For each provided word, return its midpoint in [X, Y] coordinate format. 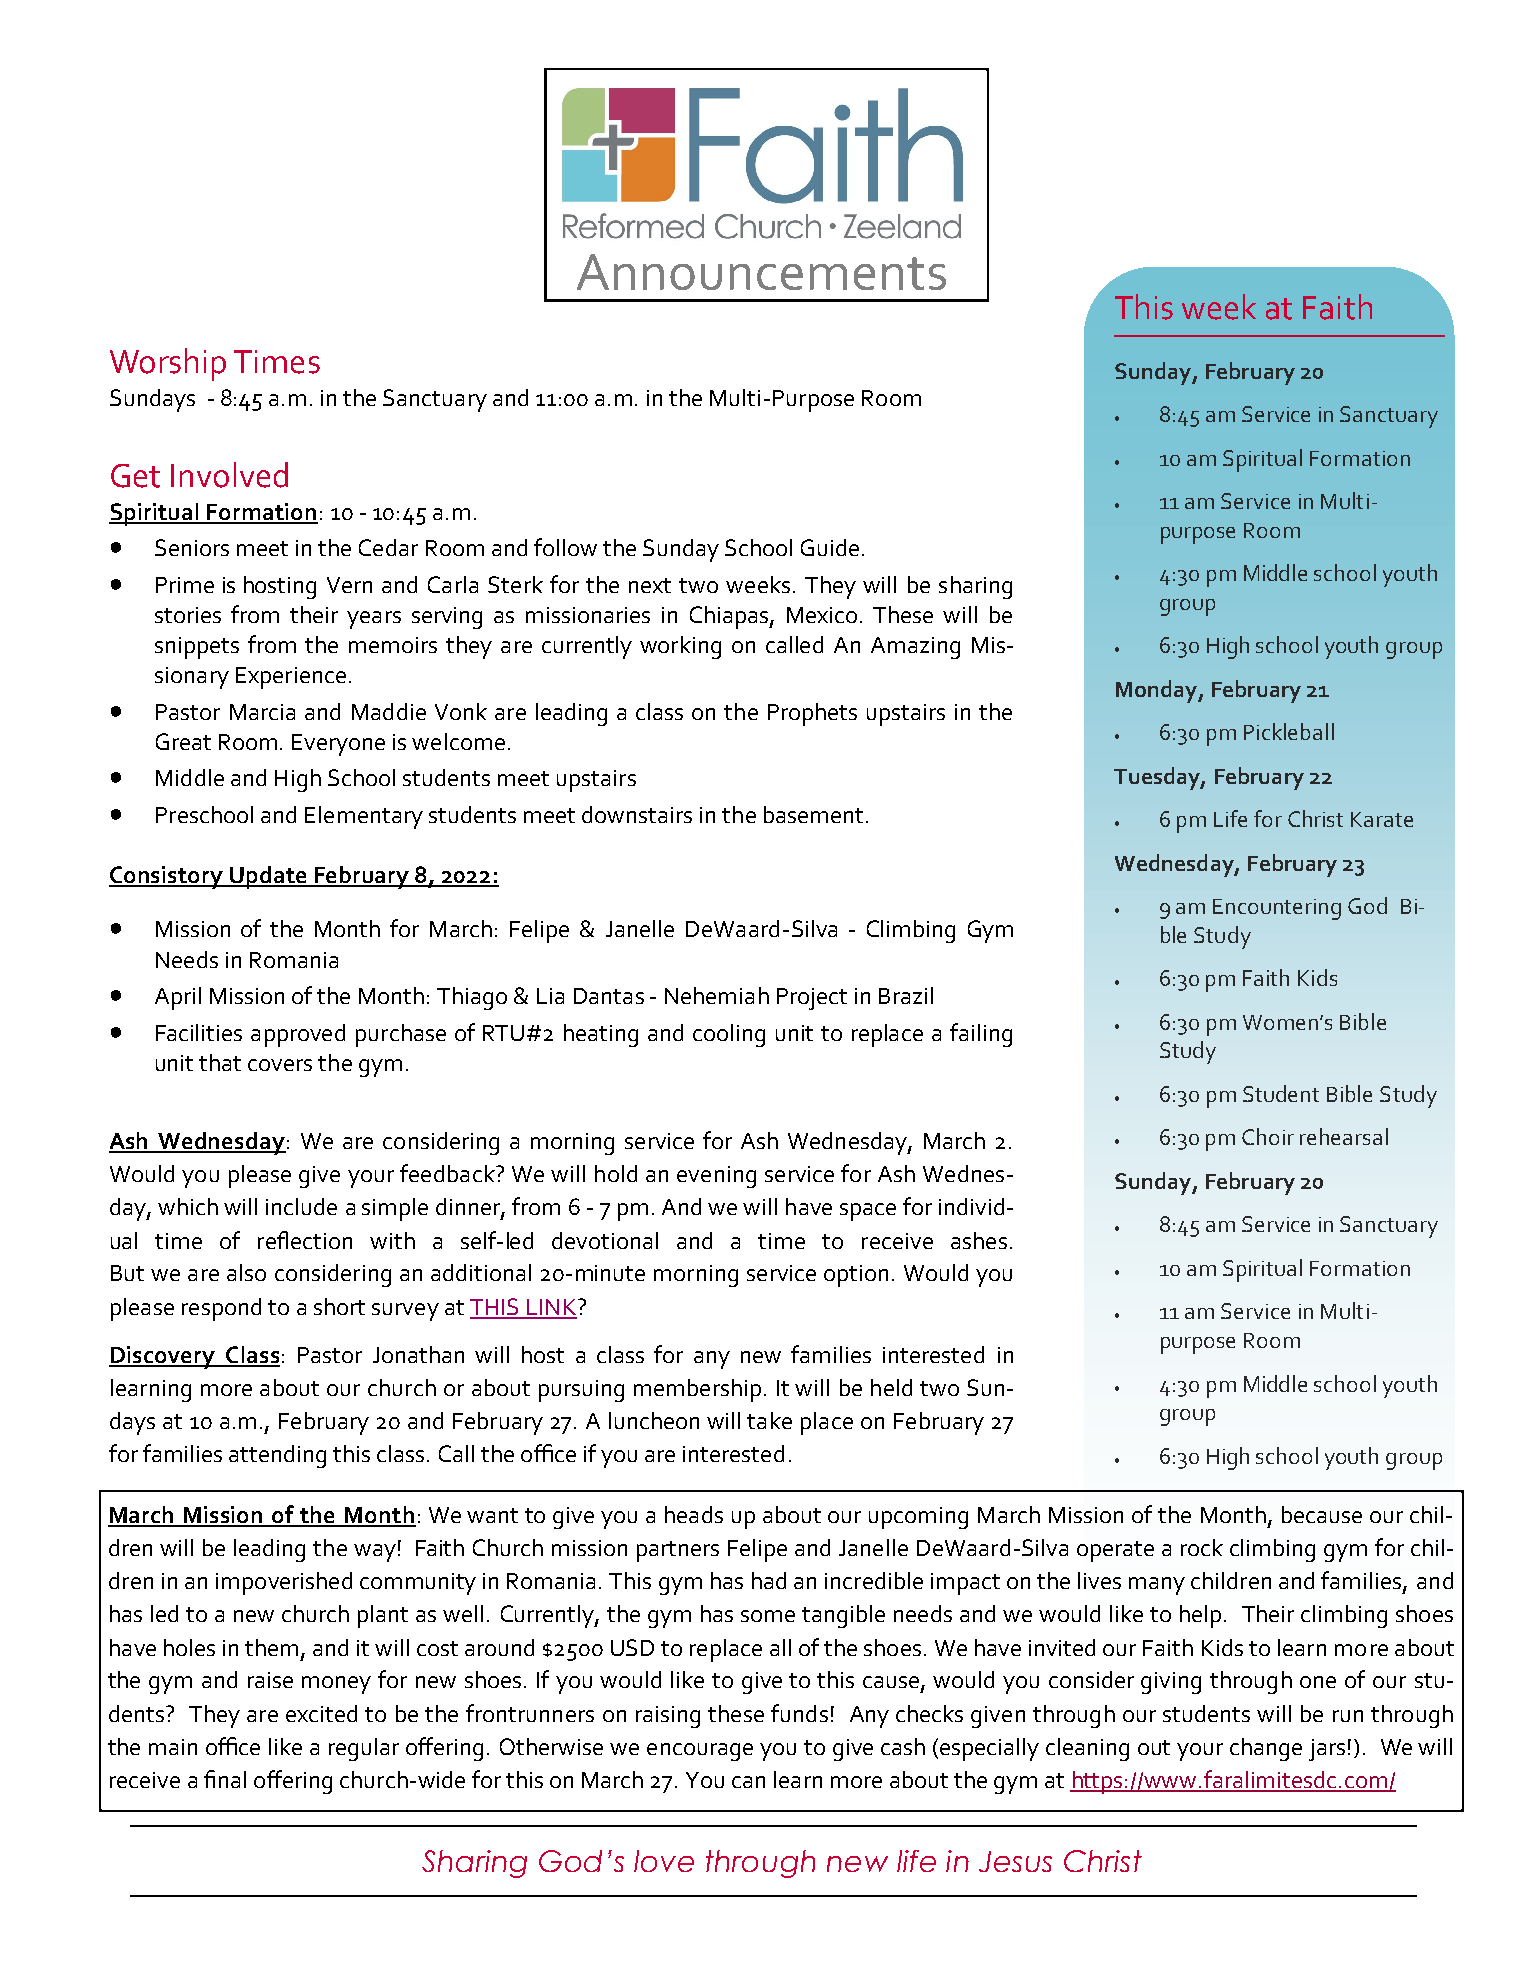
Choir [1268, 1136]
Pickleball [1289, 731]
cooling [729, 1035]
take [769, 1420]
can [748, 1782]
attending [277, 1456]
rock [1202, 1547]
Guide [830, 547]
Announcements [761, 272]
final [225, 1779]
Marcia [262, 712]
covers [280, 1065]
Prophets [812, 714]
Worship [168, 364]
